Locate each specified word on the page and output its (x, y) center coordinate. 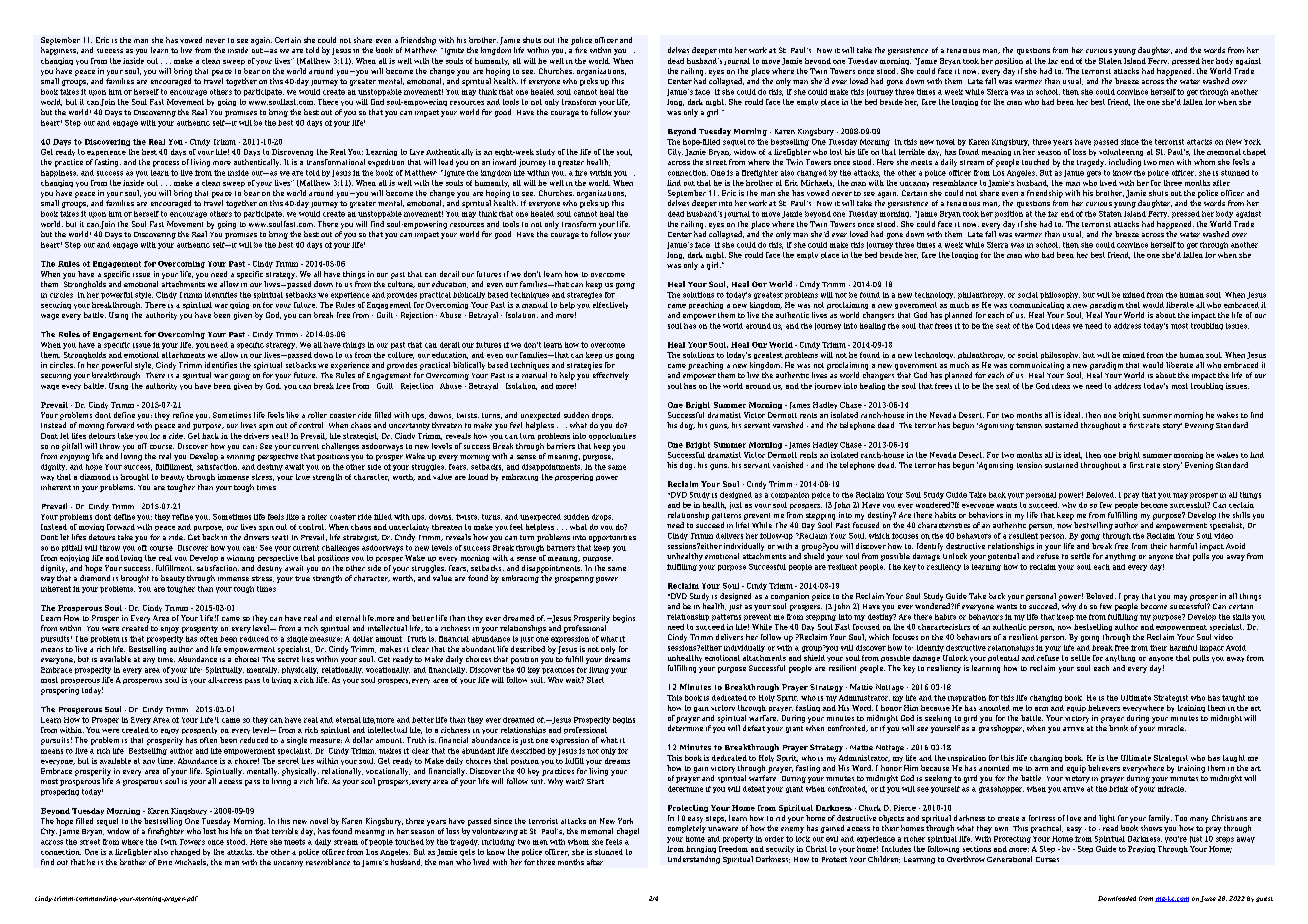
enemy (792, 830)
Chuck (870, 808)
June (1208, 899)
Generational (1009, 859)
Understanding (694, 860)
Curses (1047, 859)
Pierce (905, 808)
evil (832, 839)
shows (1151, 828)
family (1160, 819)
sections (977, 849)
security (780, 849)
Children (884, 859)
